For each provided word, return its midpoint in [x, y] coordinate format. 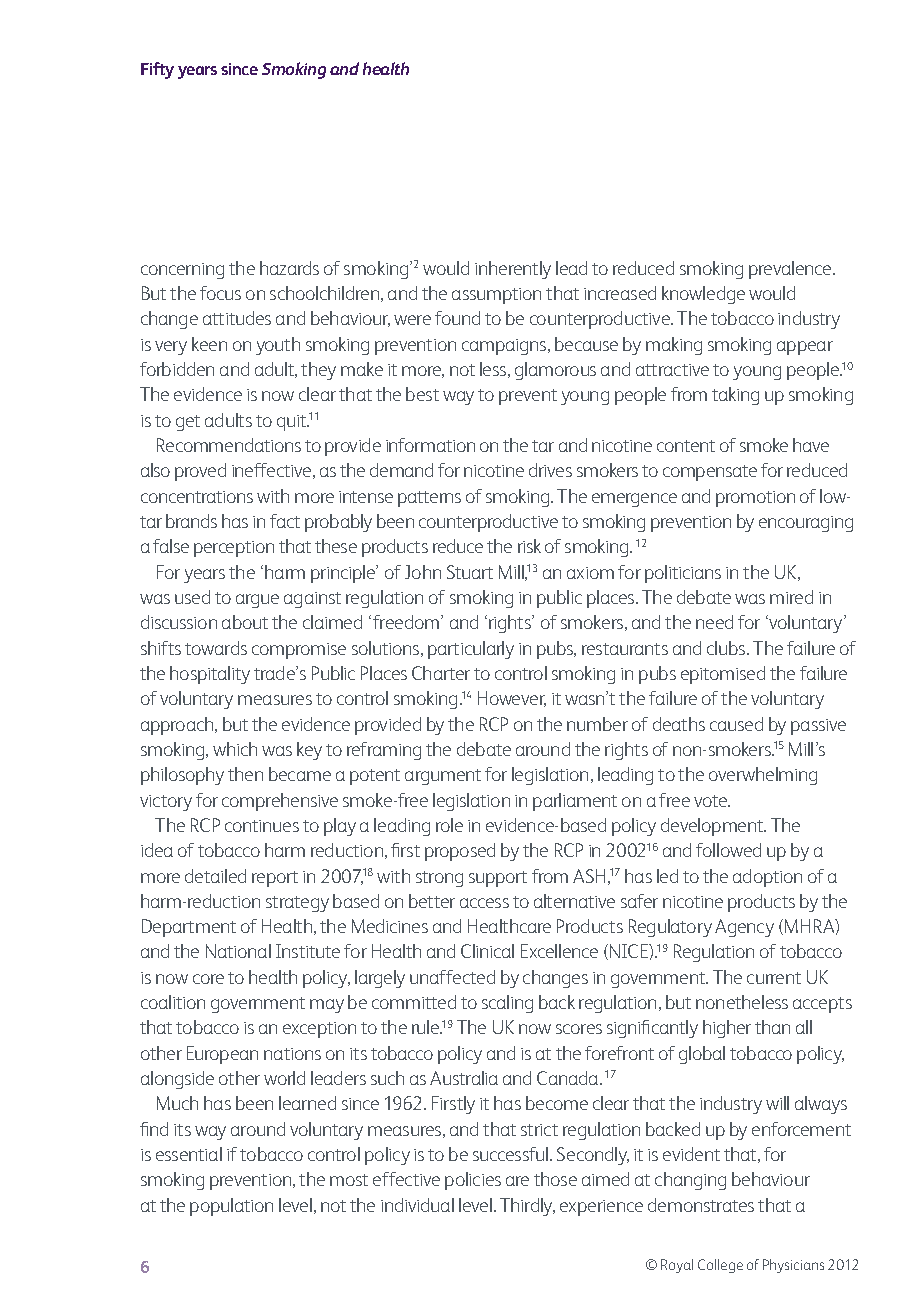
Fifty [157, 70]
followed [728, 850]
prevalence [791, 270]
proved [200, 472]
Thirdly [527, 1207]
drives [550, 470]
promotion [755, 499]
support [498, 879]
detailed [215, 876]
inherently [513, 270]
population [231, 1207]
